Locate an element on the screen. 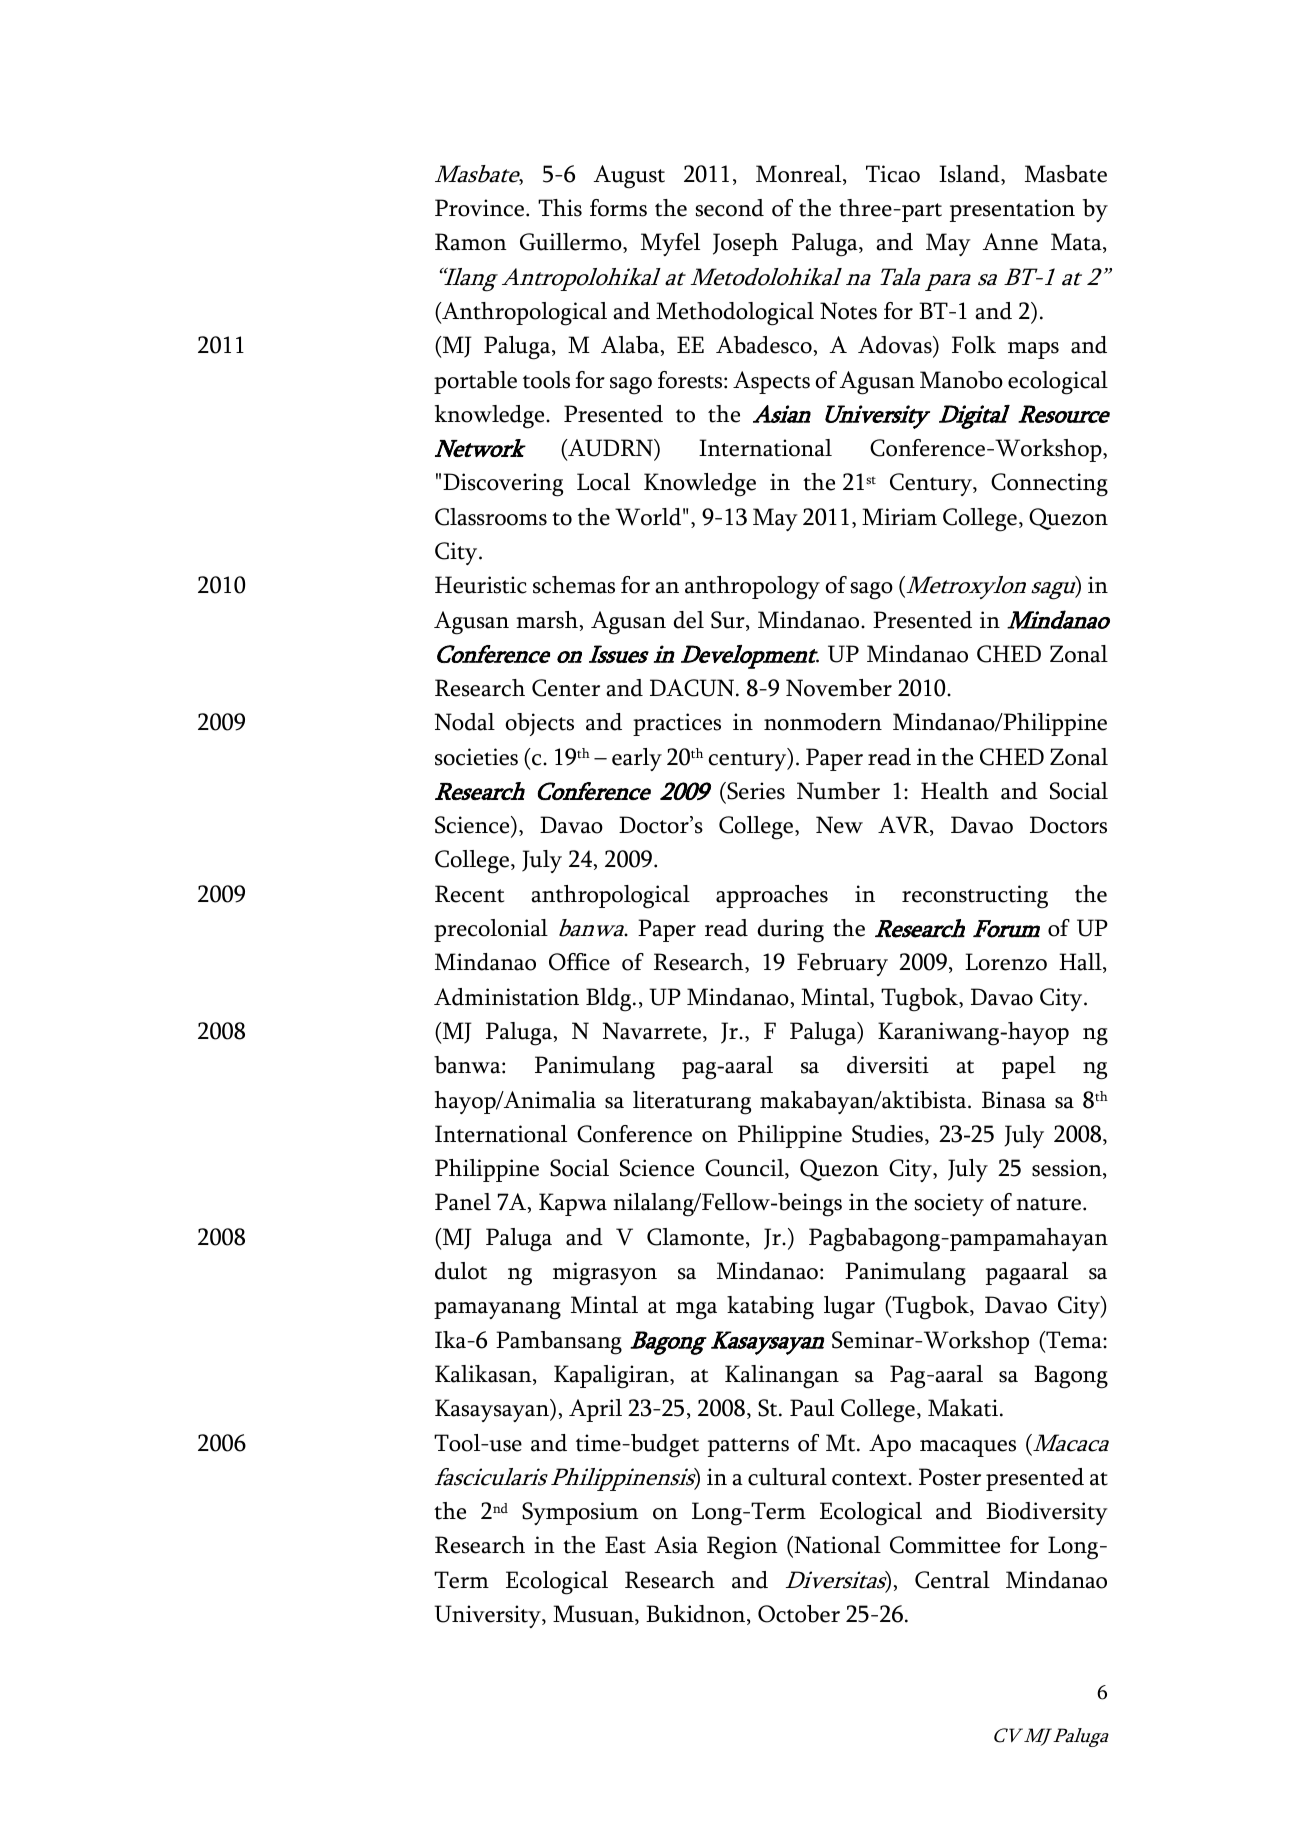 This screenshot has width=1305, height=1847. Panel is located at coordinates (463, 1202).
